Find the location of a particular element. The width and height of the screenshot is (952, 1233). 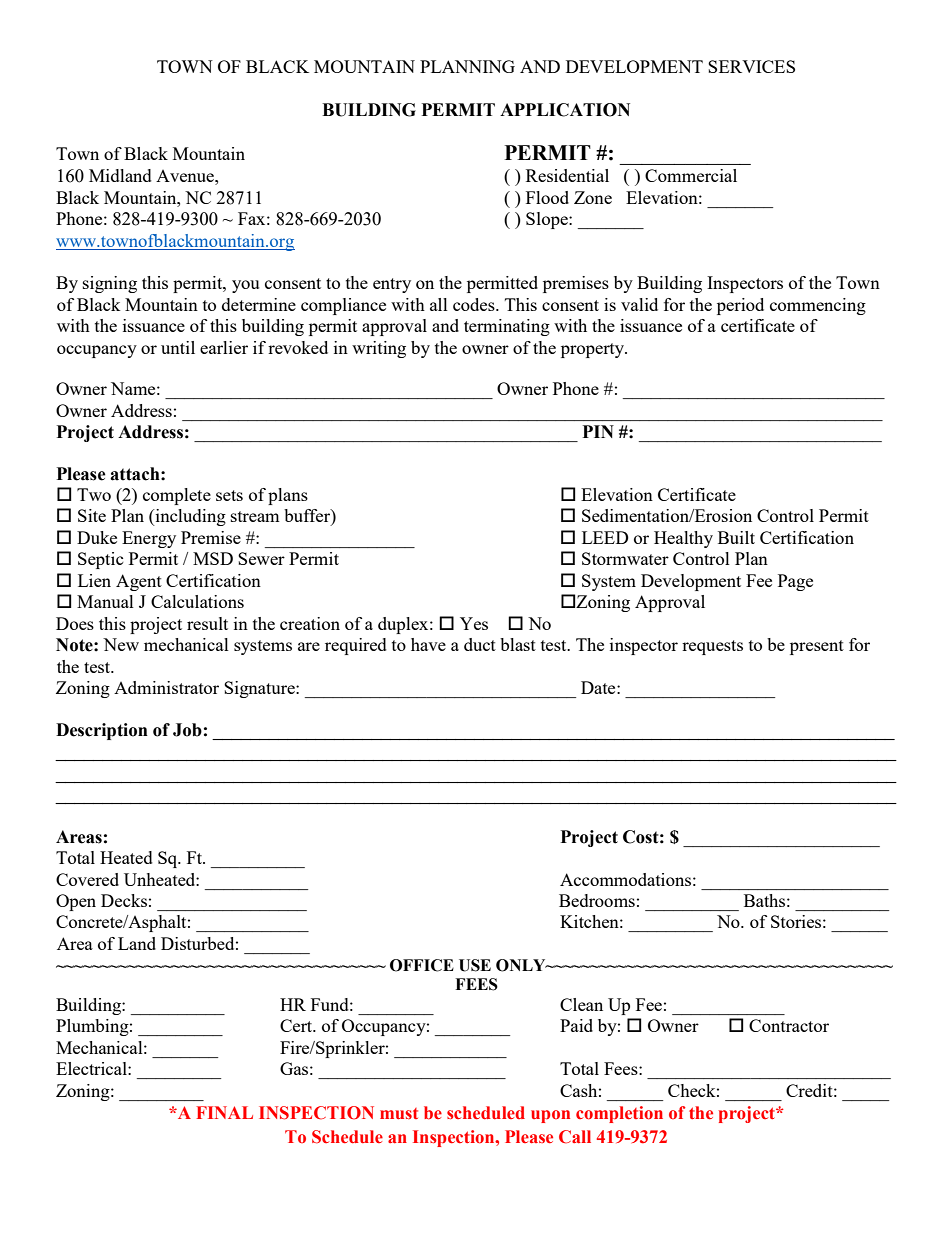

SERVICES is located at coordinates (751, 66).
